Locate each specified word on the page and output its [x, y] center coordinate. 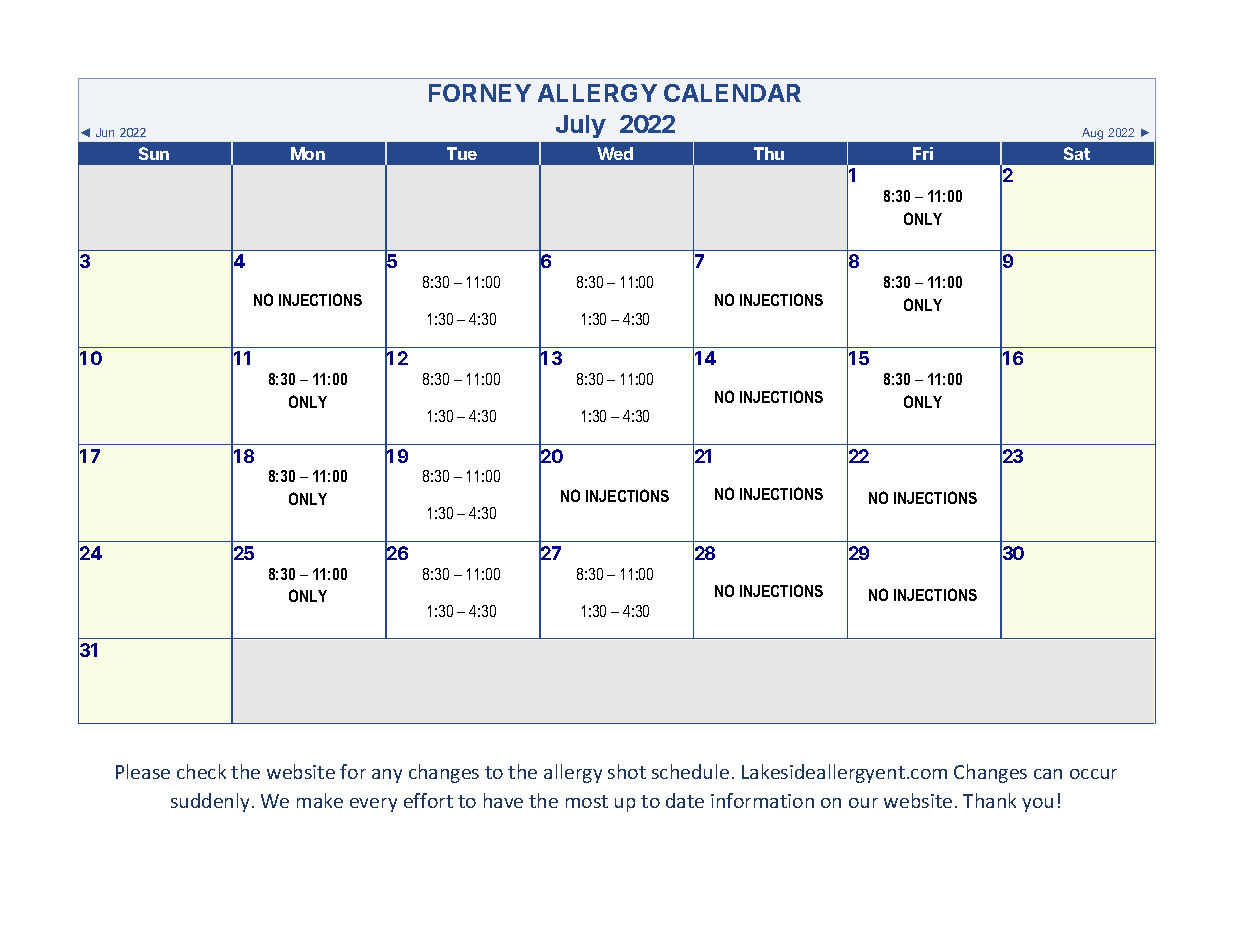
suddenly [210, 802]
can [1048, 774]
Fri [923, 153]
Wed [615, 153]
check [201, 771]
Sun [154, 153]
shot [627, 771]
